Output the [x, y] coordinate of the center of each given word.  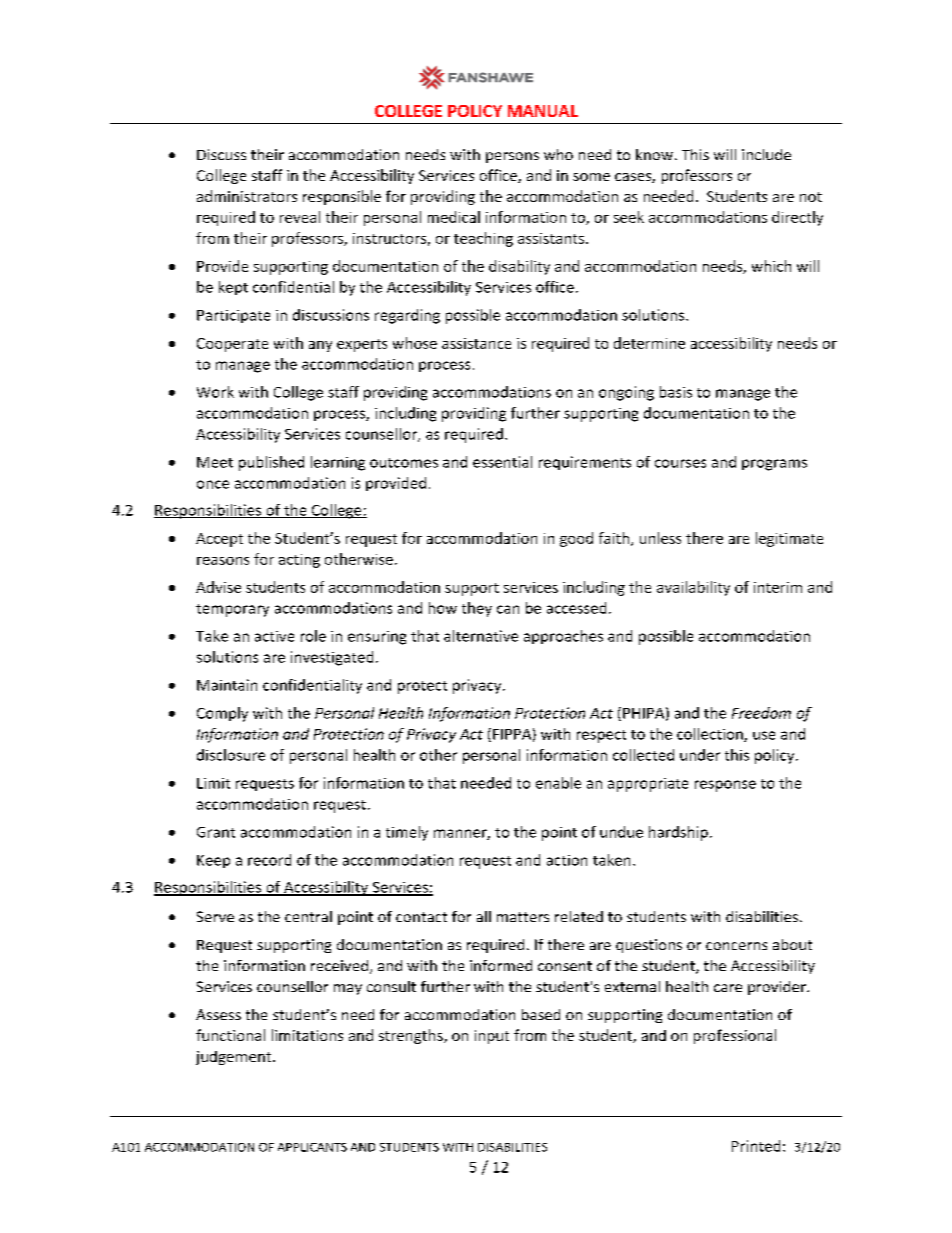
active [274, 636]
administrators [247, 196]
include [766, 154]
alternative [481, 636]
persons [512, 157]
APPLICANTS [312, 1147]
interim [778, 587]
